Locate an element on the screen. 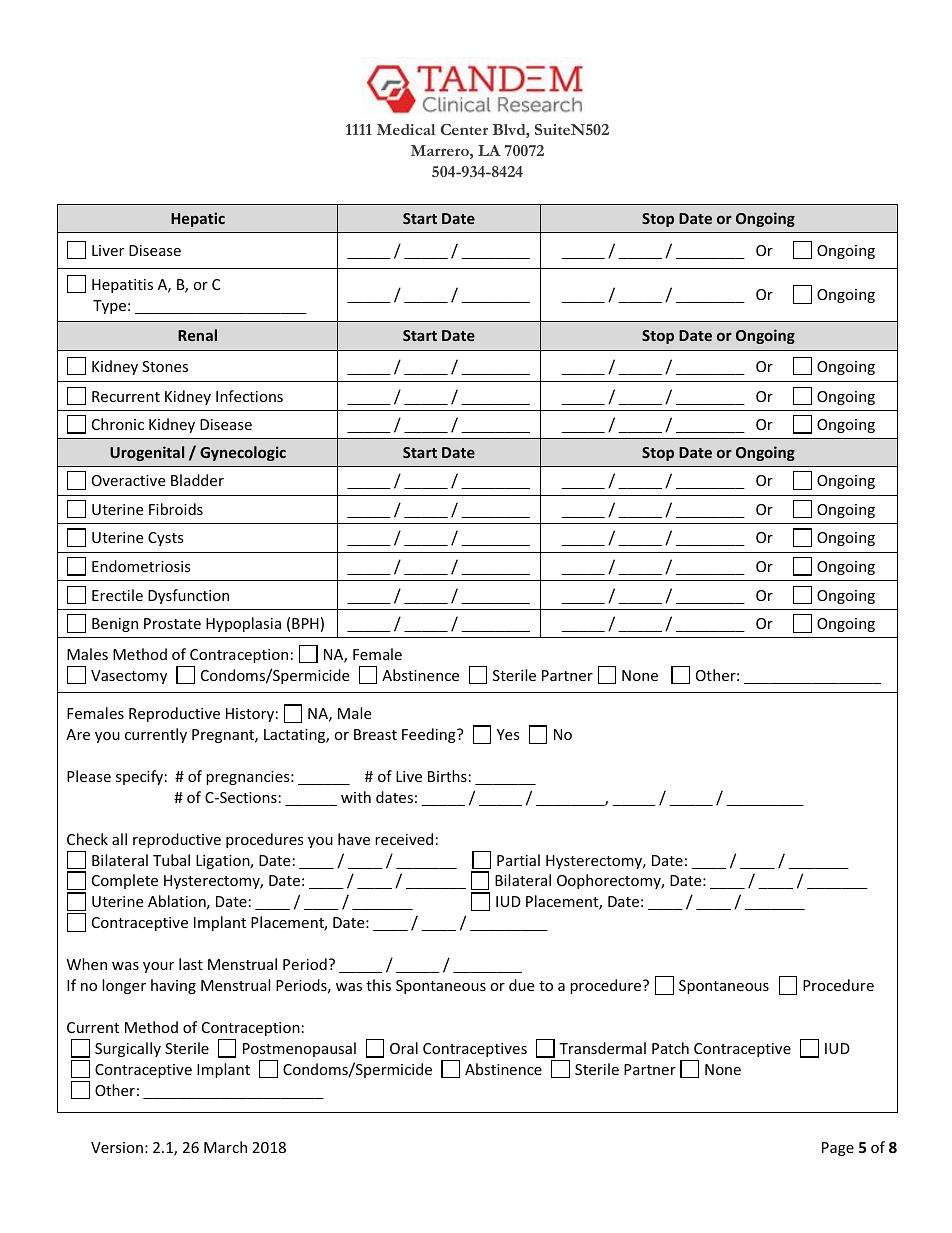 Image resolution: width=952 pixels, height=1233 pixels. Page is located at coordinates (838, 1149).
